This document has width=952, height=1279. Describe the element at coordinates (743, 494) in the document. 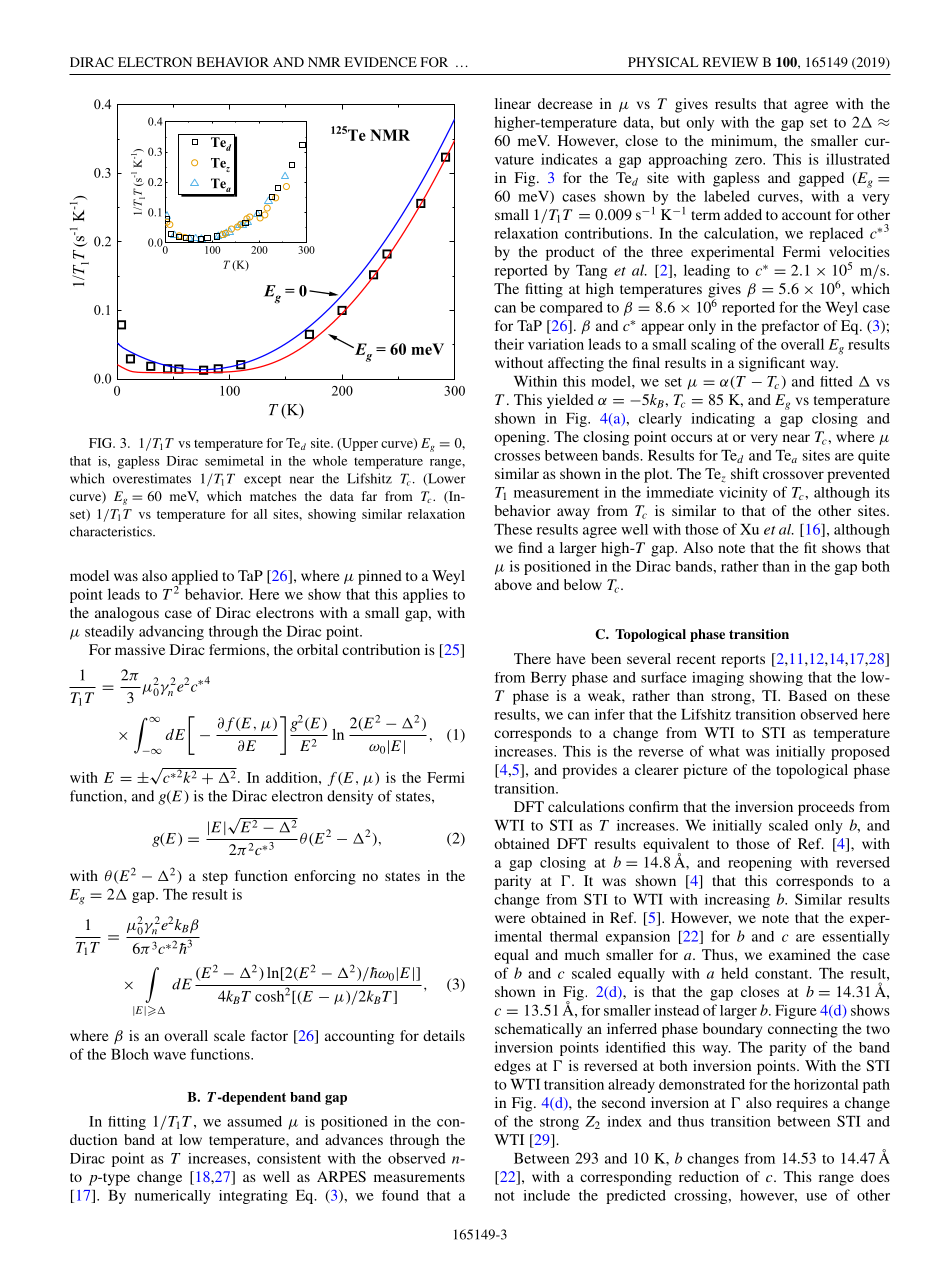

I see `vicinity` at that location.
